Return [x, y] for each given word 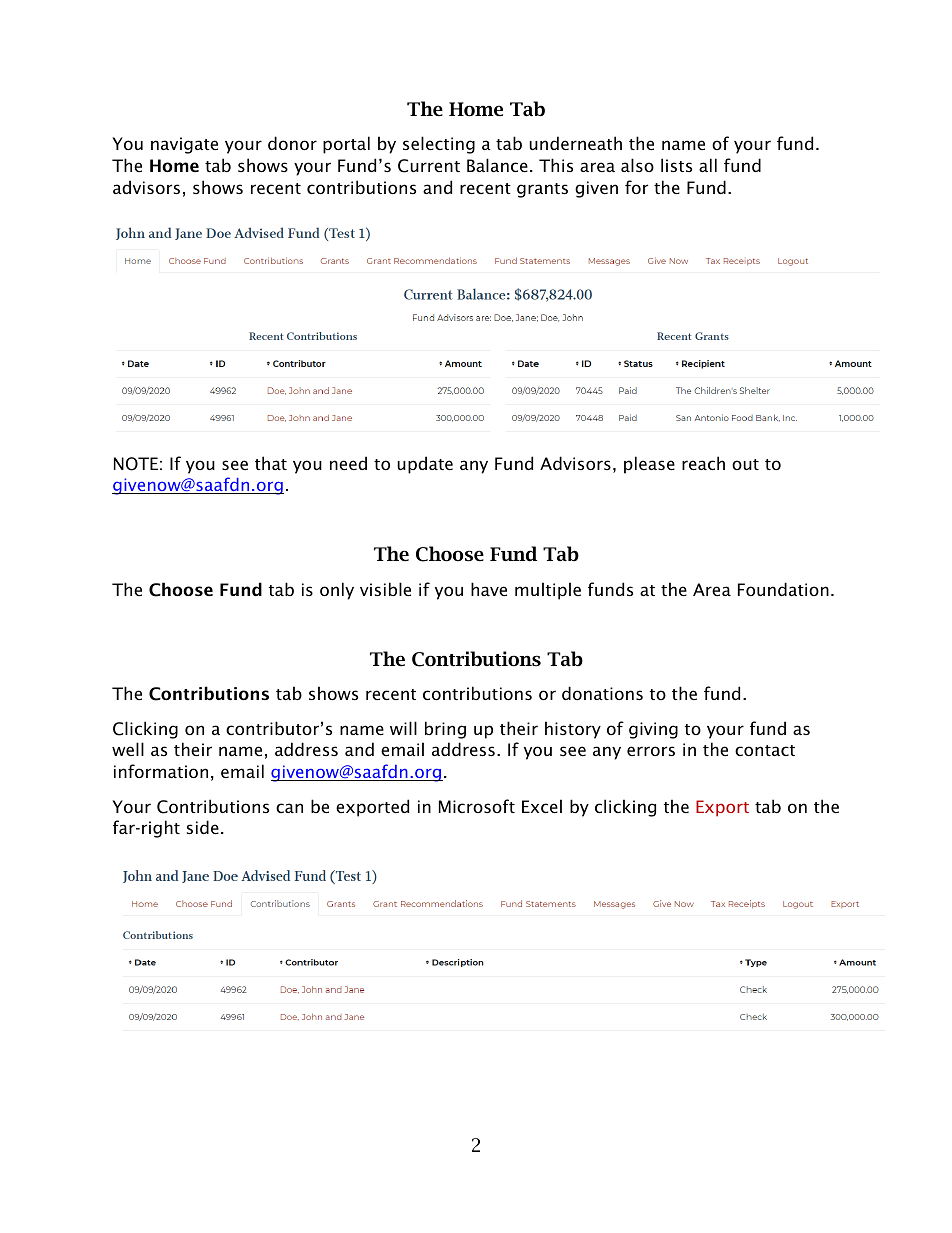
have [489, 589]
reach [703, 463]
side [203, 827]
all [708, 165]
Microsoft [477, 806]
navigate [184, 145]
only [337, 591]
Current [429, 166]
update [425, 465]
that [271, 463]
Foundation [783, 589]
